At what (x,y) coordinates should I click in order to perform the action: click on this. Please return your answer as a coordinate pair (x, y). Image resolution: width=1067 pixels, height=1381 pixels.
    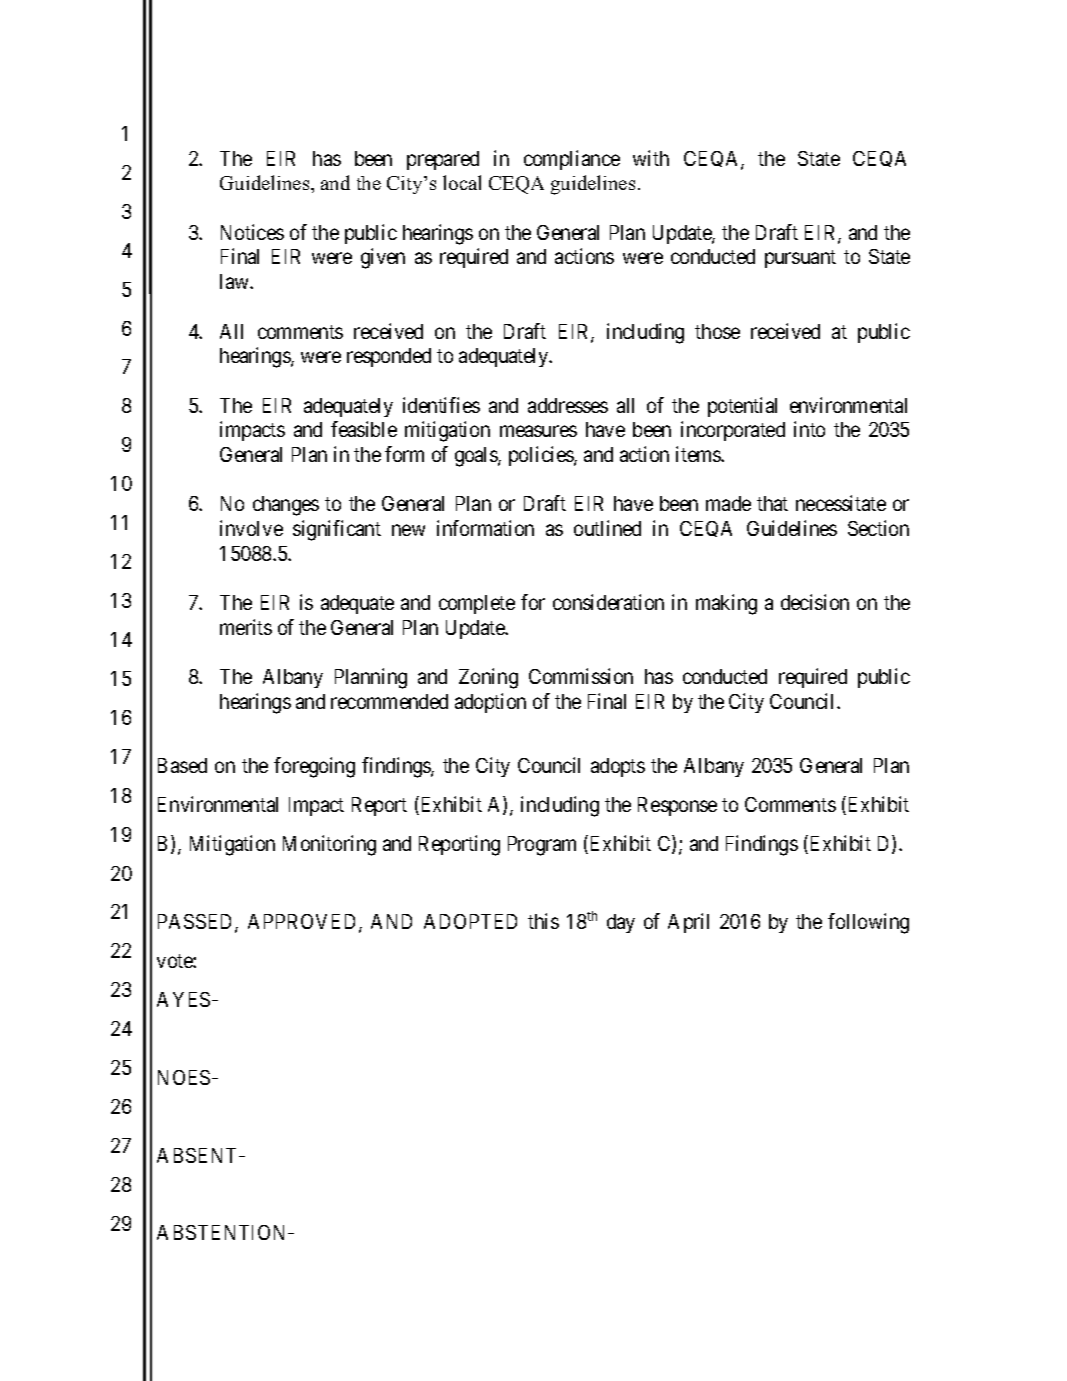
    Looking at the image, I should click on (543, 921).
